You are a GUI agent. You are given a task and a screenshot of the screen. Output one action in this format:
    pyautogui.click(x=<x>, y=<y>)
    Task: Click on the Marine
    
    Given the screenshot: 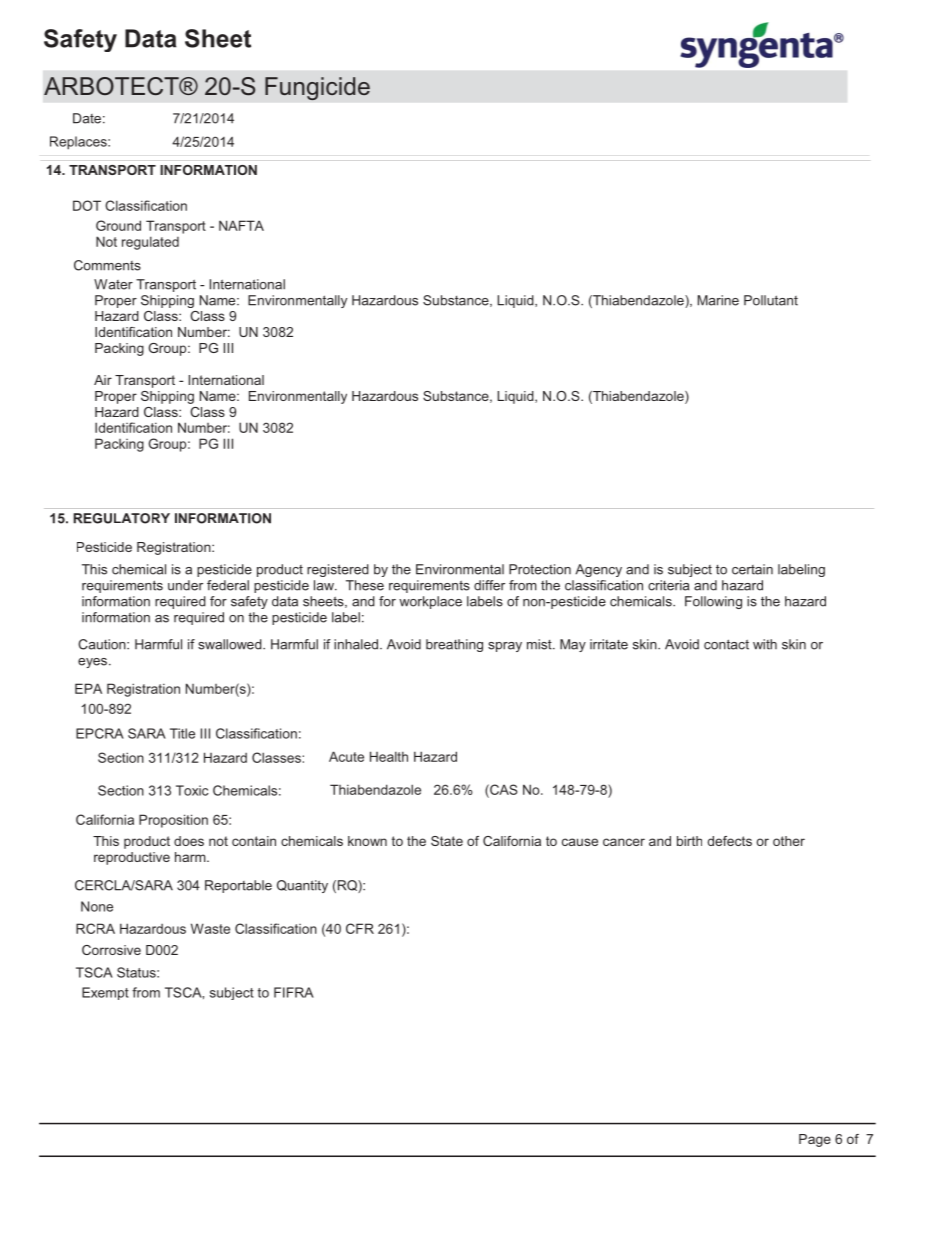 What is the action you would take?
    pyautogui.click(x=718, y=300)
